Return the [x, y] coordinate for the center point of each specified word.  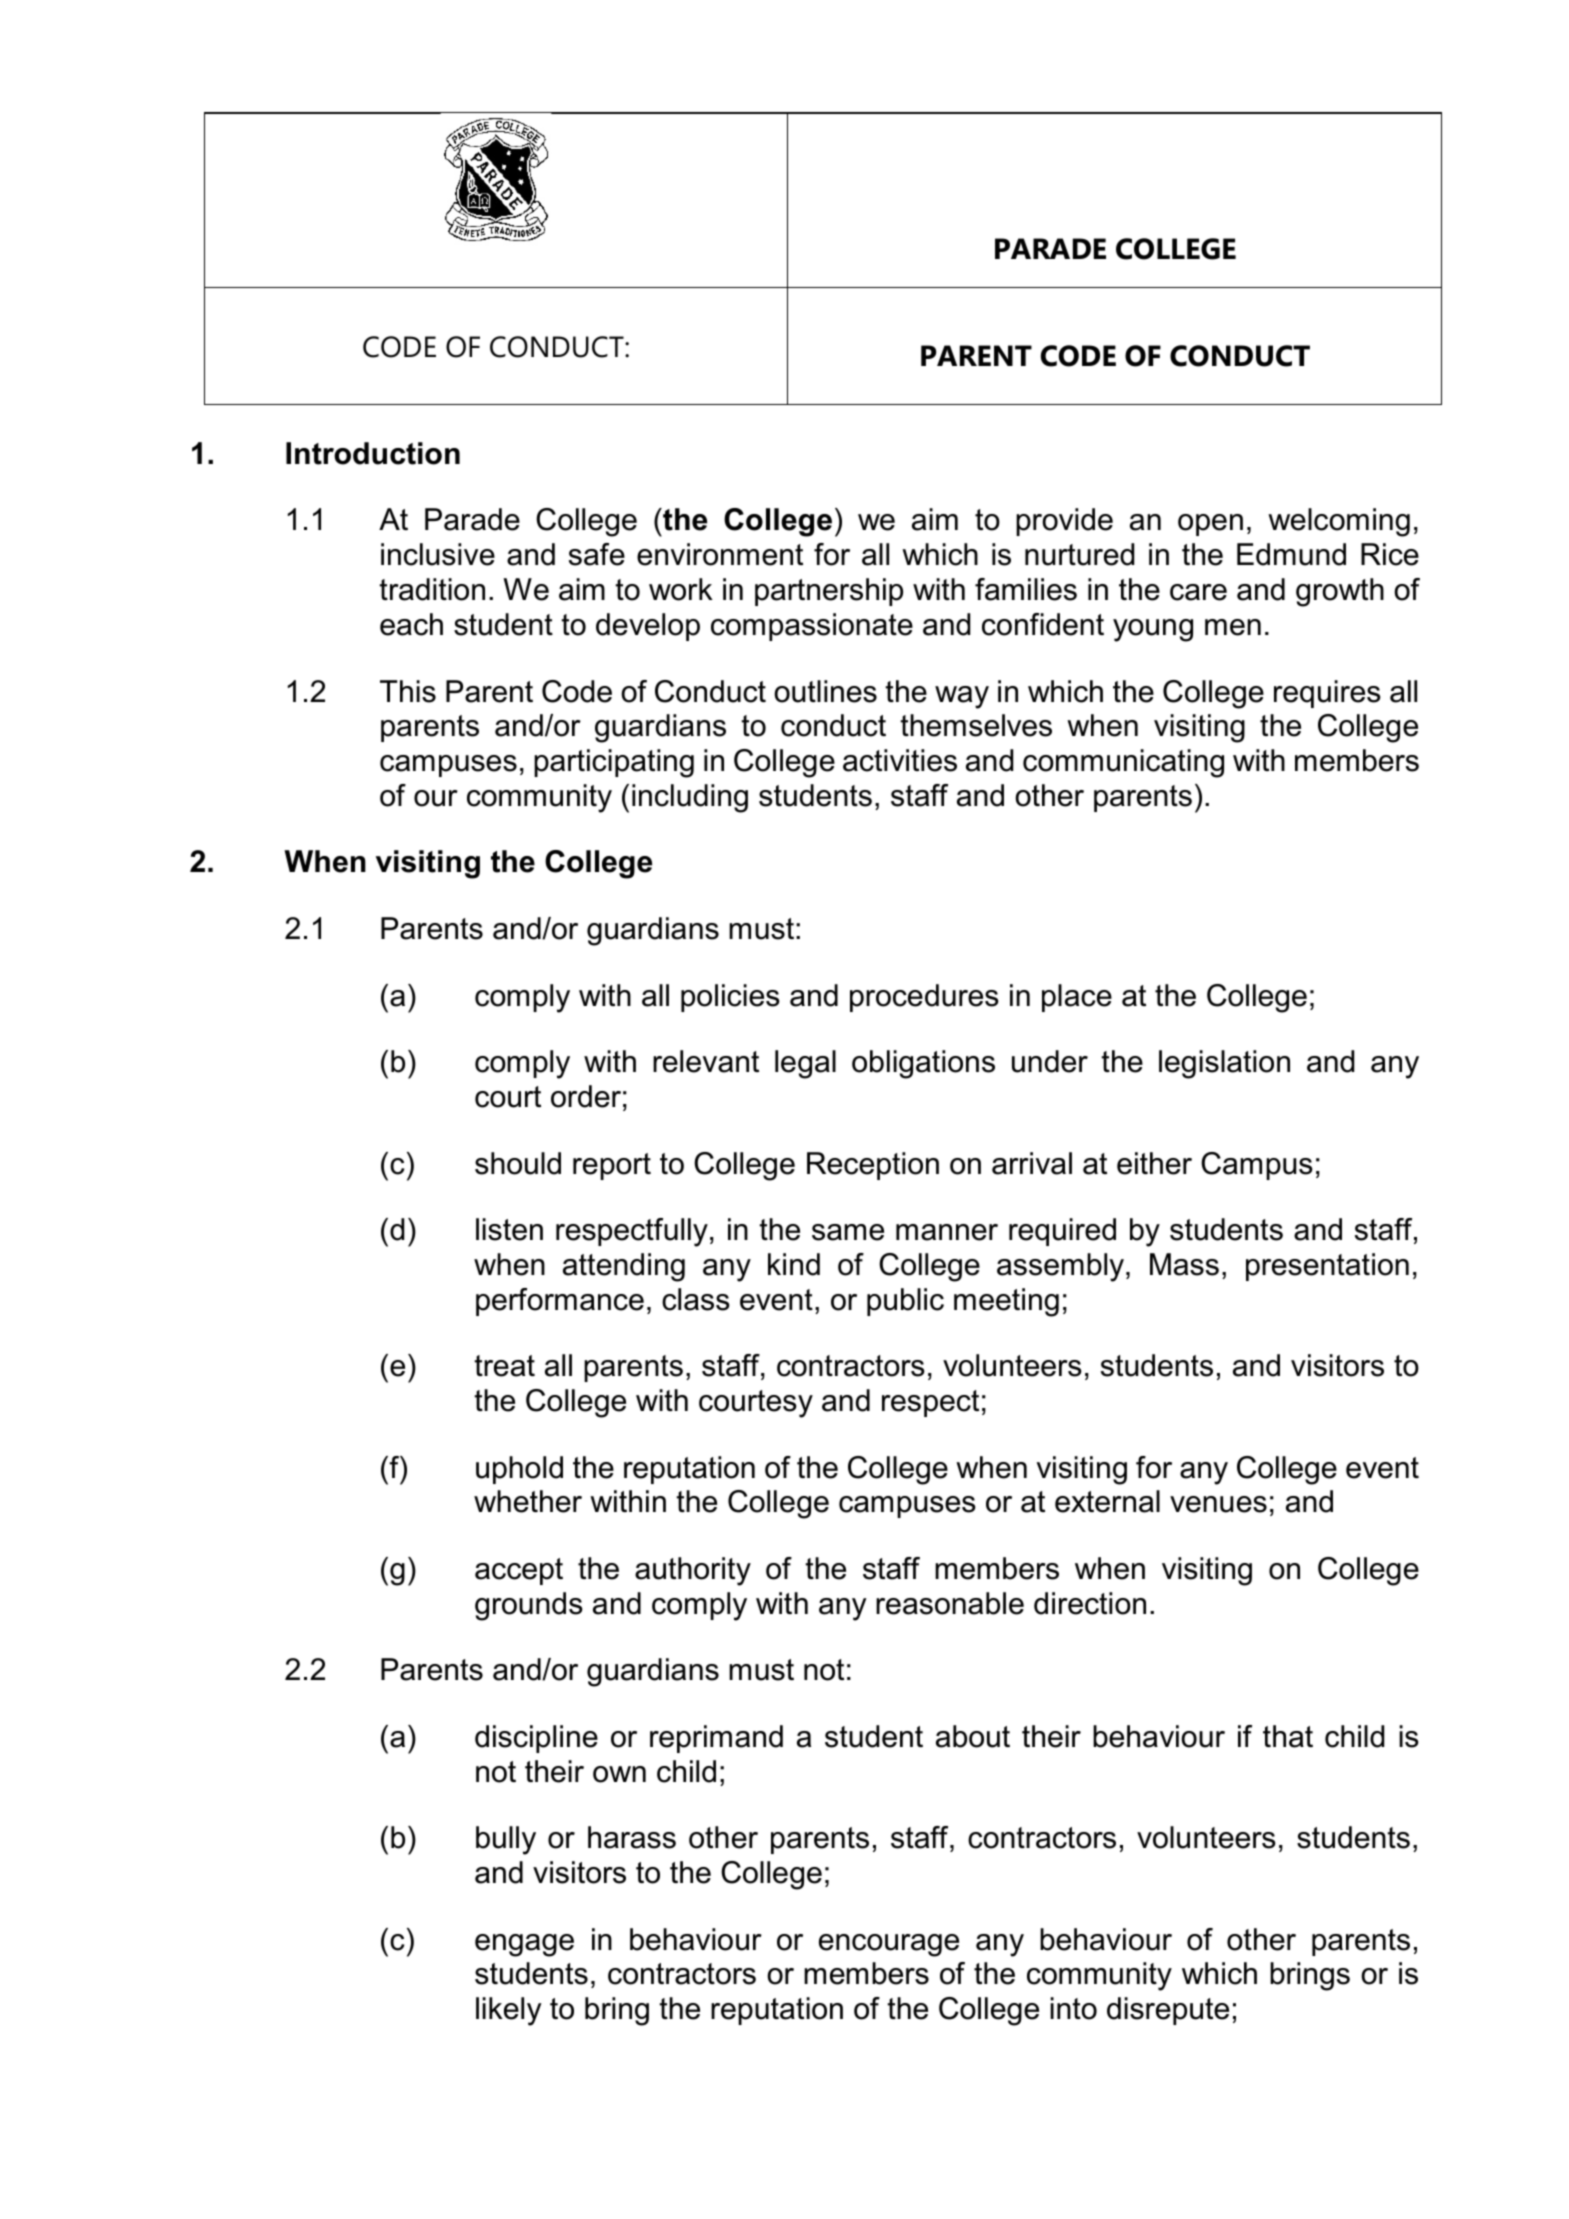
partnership [829, 592]
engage [524, 1945]
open [1210, 525]
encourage [889, 1945]
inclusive [438, 554]
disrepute [1168, 2011]
